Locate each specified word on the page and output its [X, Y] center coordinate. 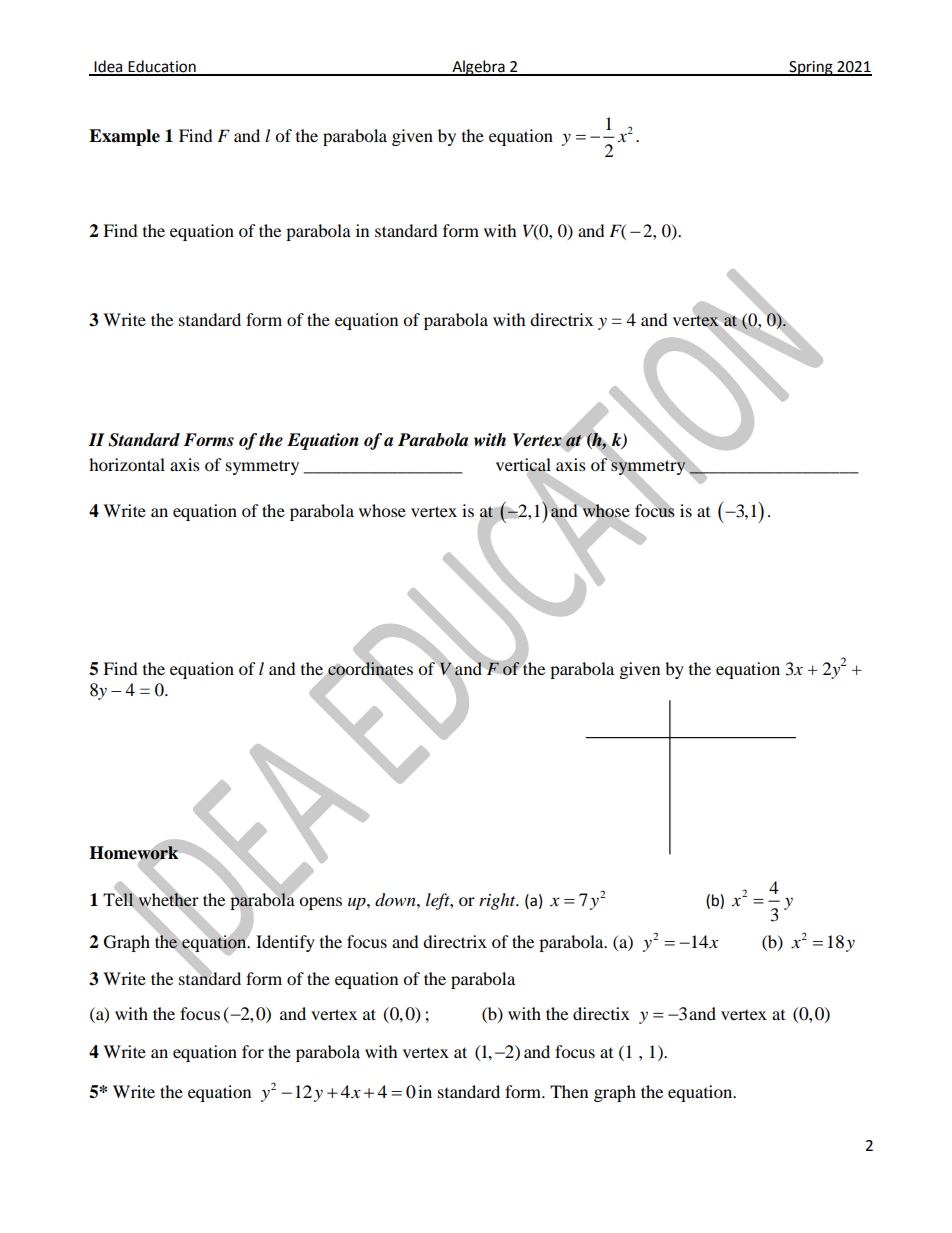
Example [124, 137]
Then [569, 1091]
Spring [811, 68]
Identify [285, 943]
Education [162, 67]
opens [320, 903]
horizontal [127, 464]
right [498, 901]
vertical [523, 465]
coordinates [369, 668]
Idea [108, 67]
